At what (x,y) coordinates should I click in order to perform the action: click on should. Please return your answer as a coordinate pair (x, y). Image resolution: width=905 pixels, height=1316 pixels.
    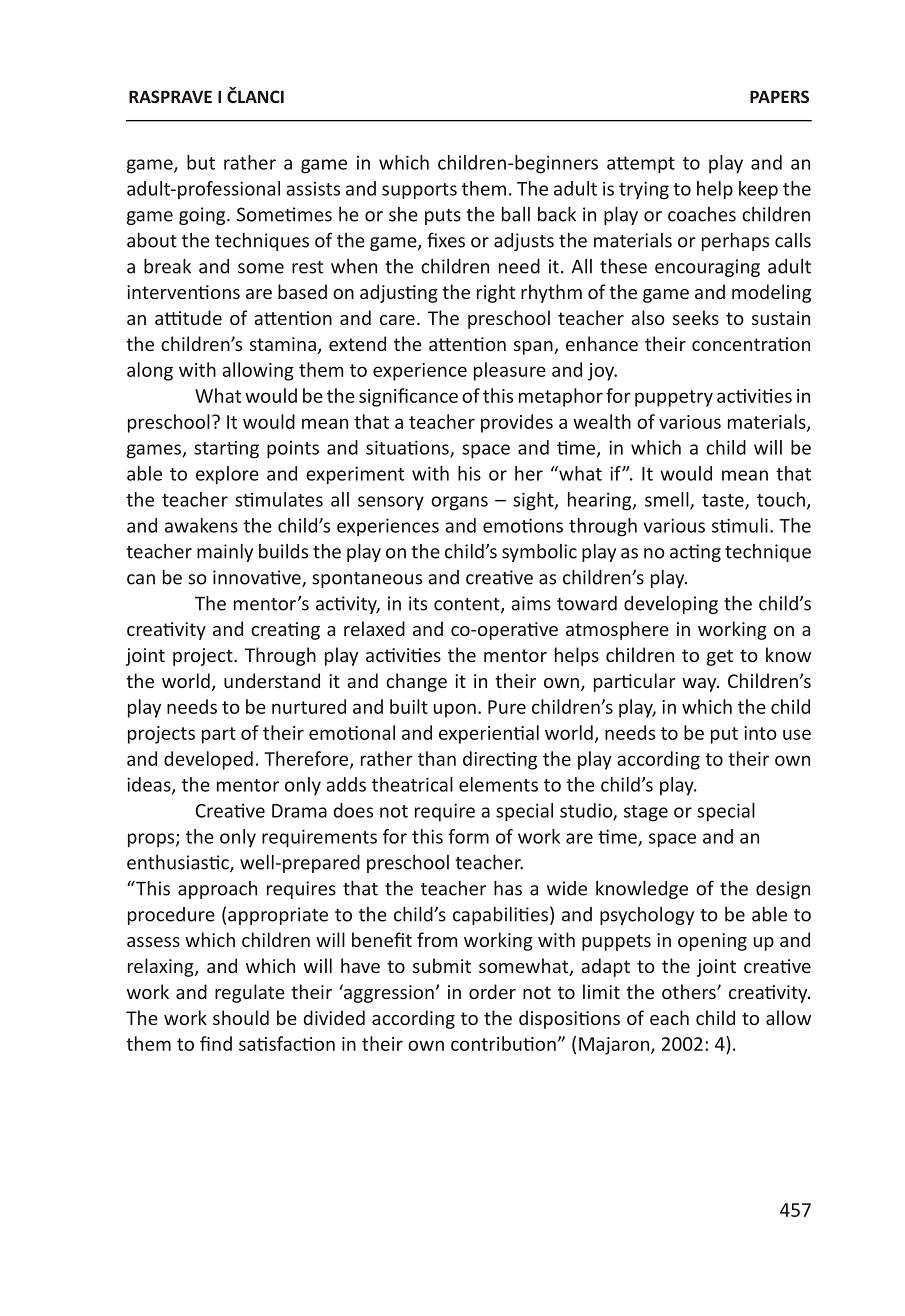
    Looking at the image, I should click on (241, 1017).
